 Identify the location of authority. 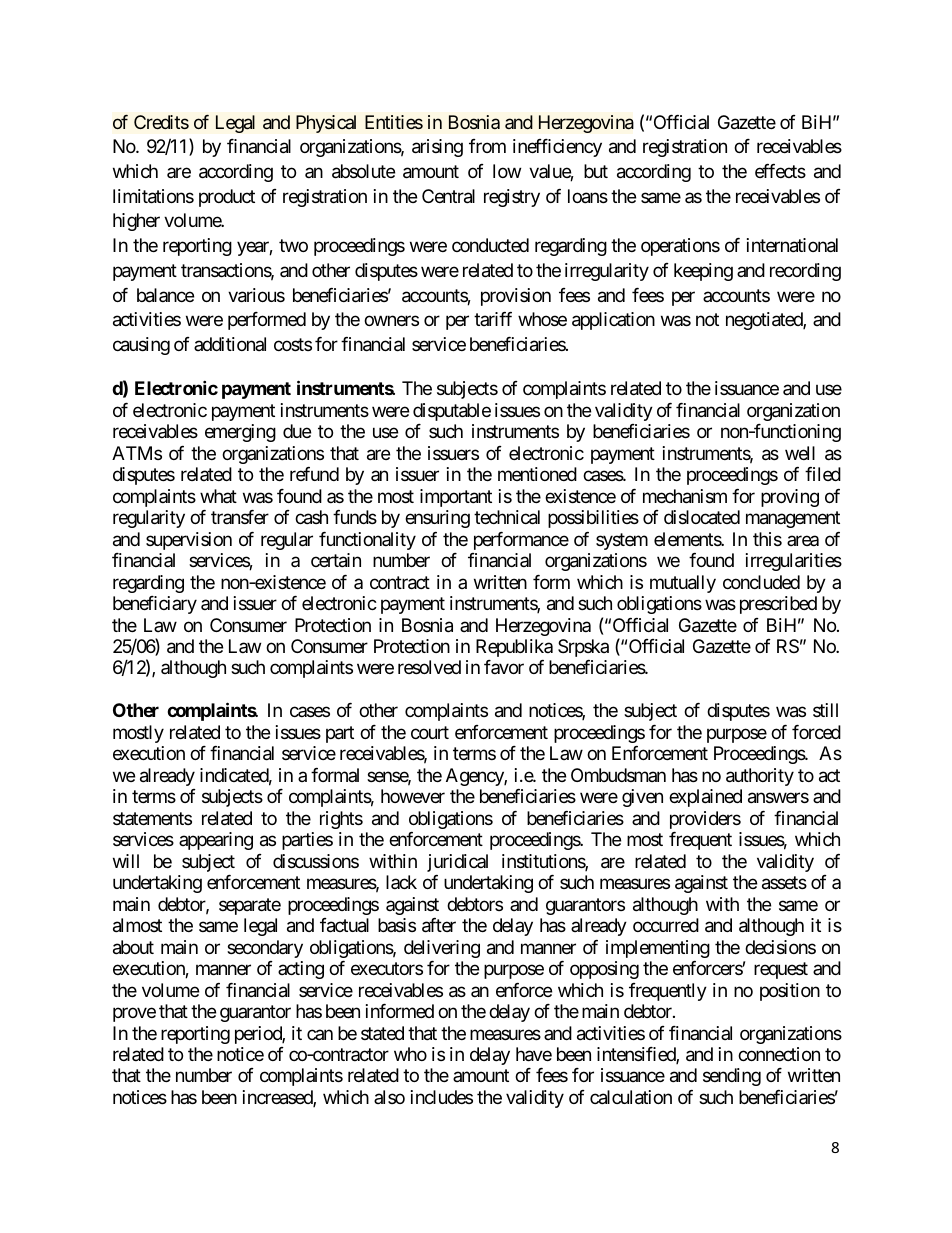
(760, 777).
